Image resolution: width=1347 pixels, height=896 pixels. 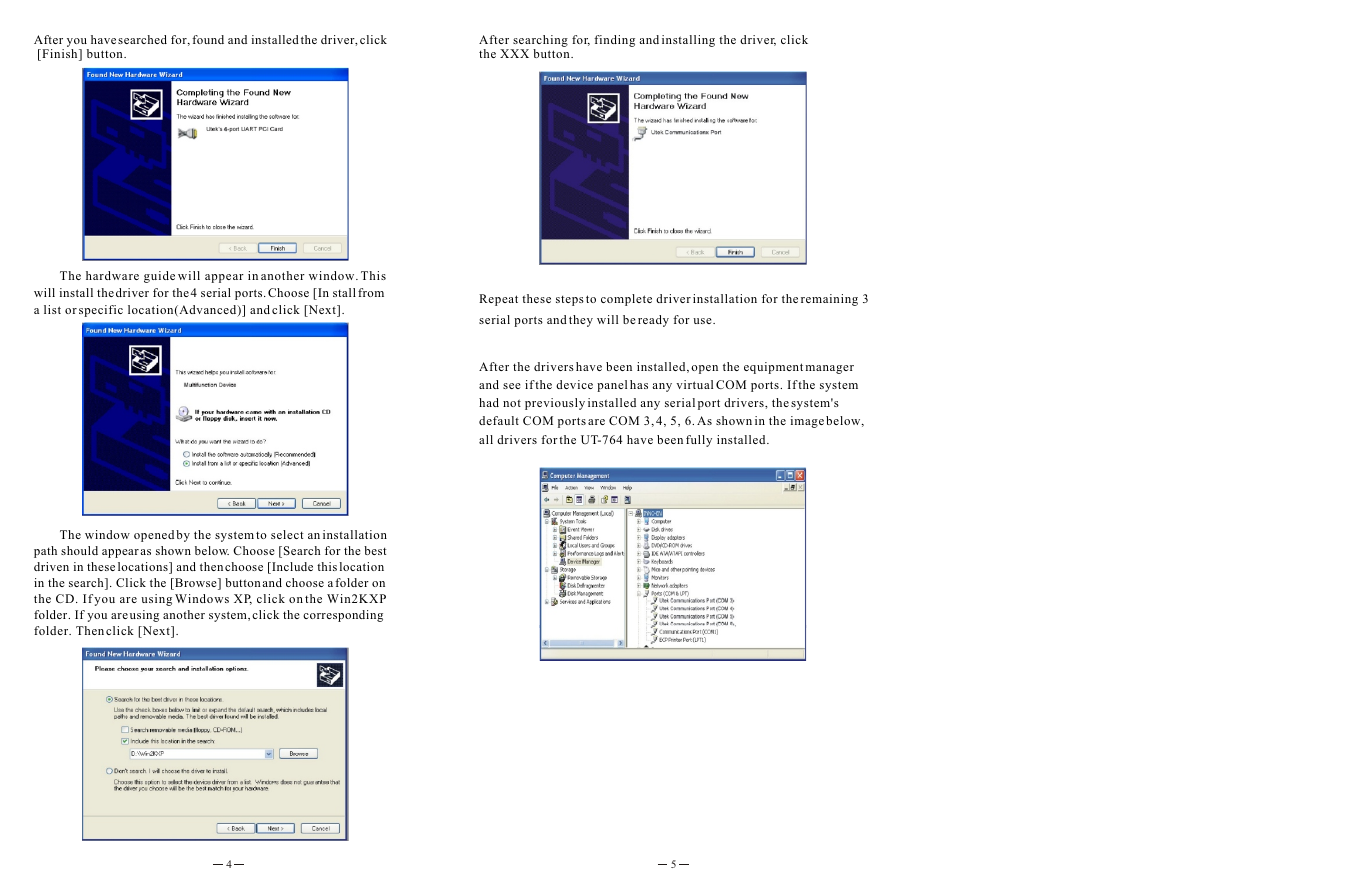 I want to click on Browse, so click(x=196, y=584).
